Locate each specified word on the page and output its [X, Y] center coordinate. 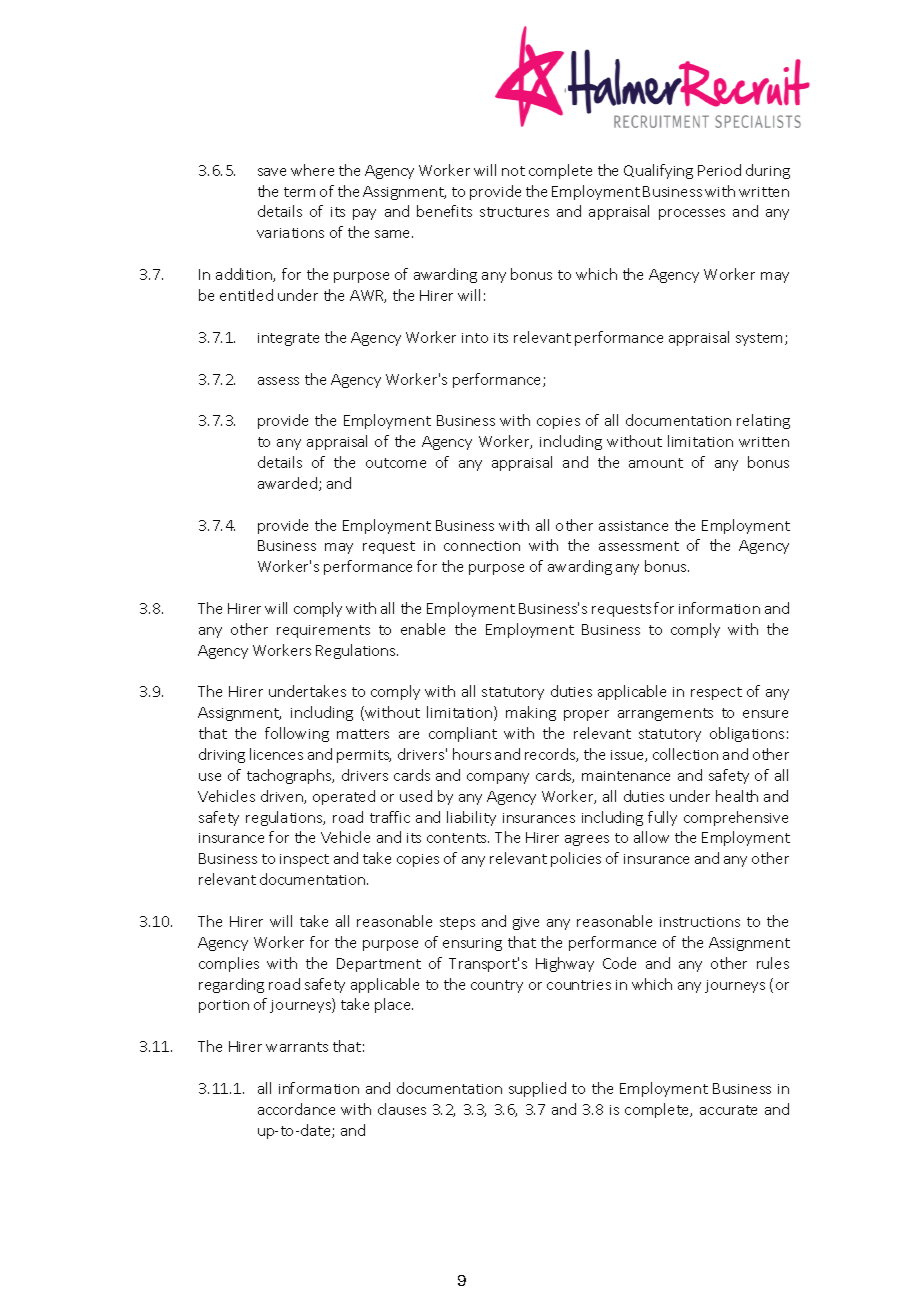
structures [514, 212]
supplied [537, 1089]
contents [458, 838]
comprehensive [736, 818]
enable [423, 629]
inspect [304, 860]
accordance [296, 1109]
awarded [287, 483]
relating [763, 421]
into [475, 338]
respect [716, 693]
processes [692, 214]
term [299, 192]
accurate [728, 1110]
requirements [323, 631]
